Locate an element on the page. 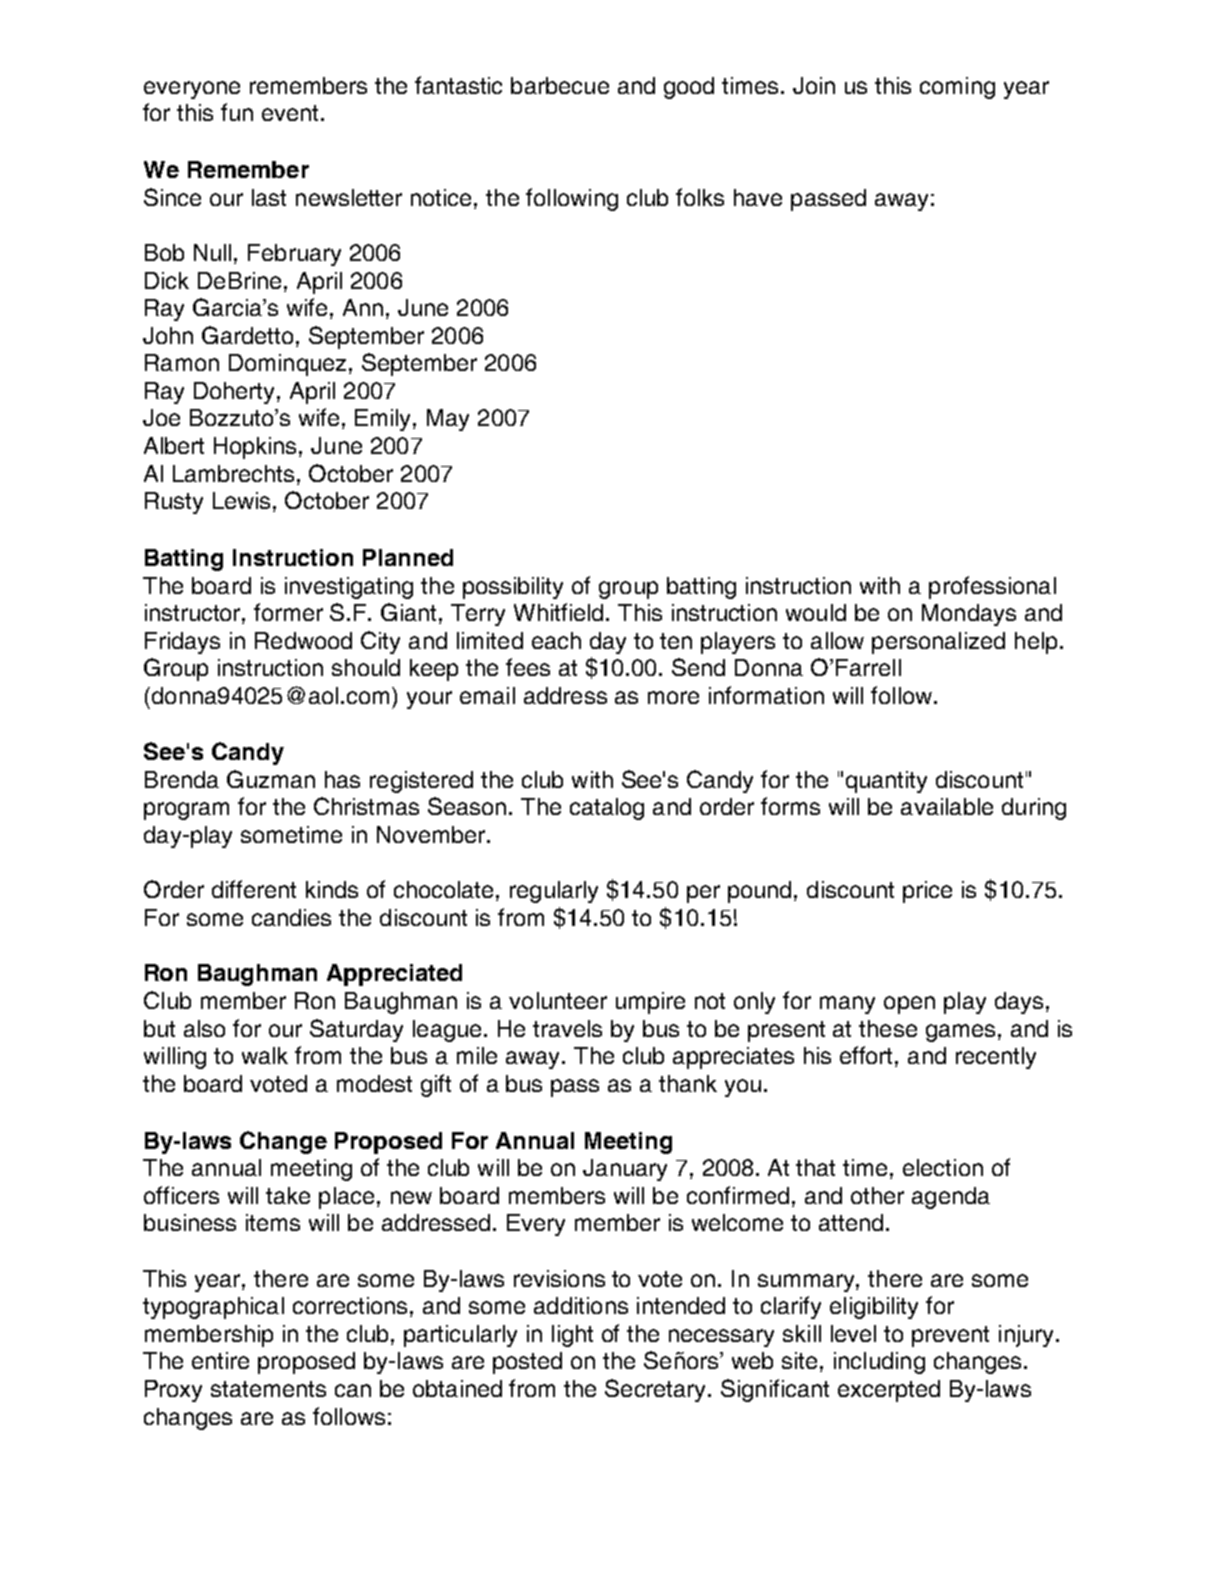  May is located at coordinates (448, 420).
